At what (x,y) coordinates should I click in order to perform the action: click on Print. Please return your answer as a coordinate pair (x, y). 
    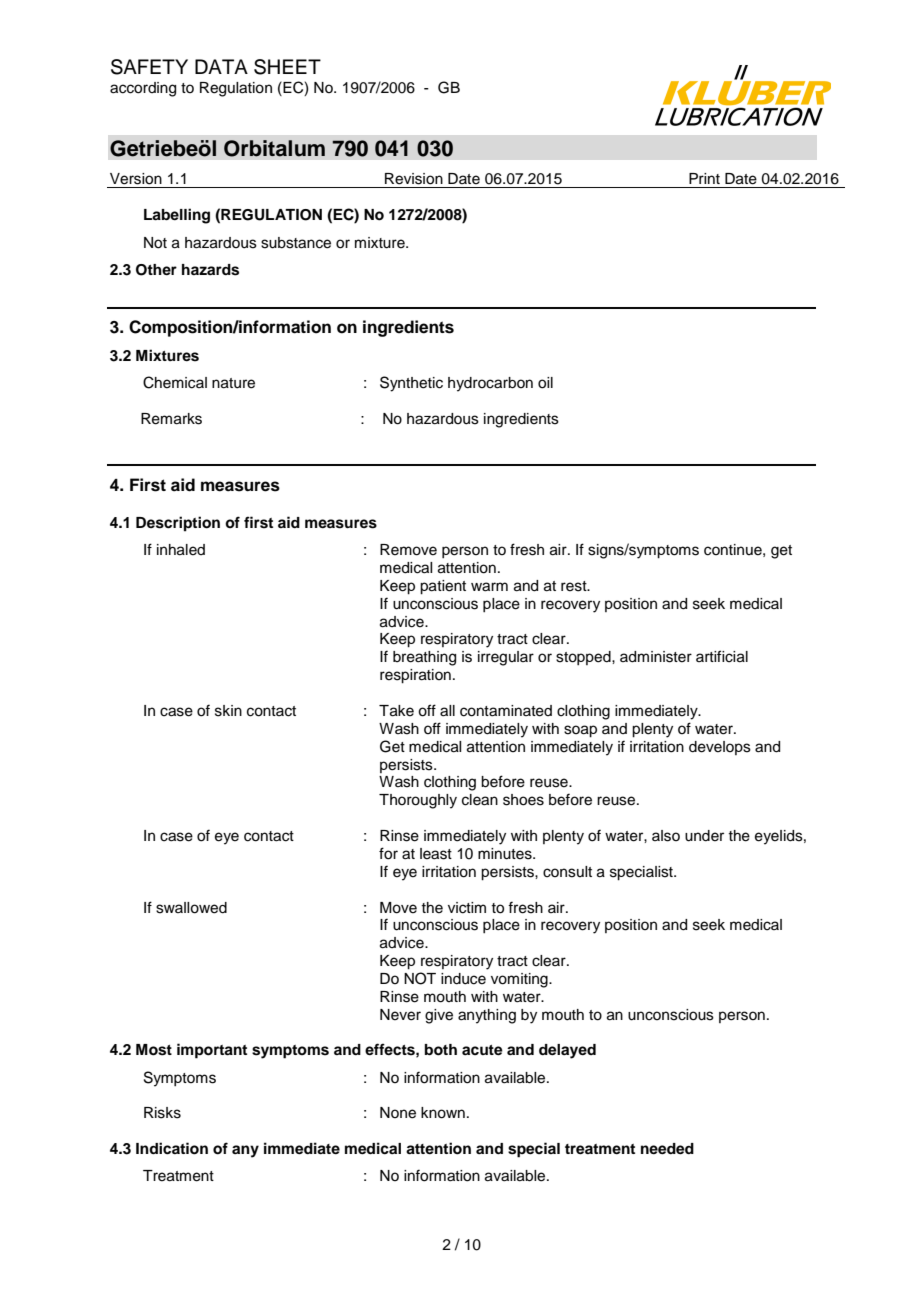
    Looking at the image, I should click on (704, 178).
